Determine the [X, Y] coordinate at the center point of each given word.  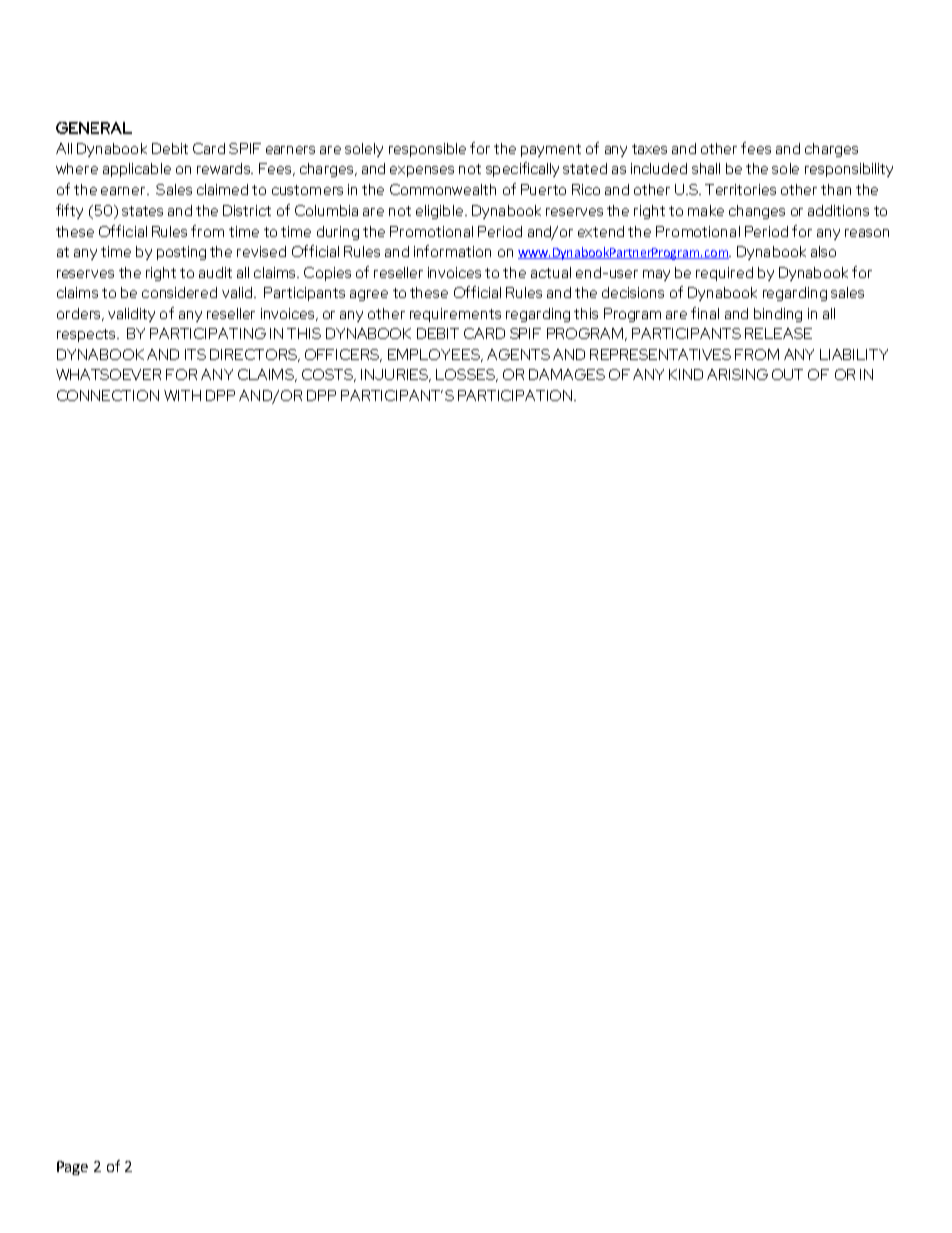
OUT [787, 374]
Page [72, 1168]
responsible [427, 150]
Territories [740, 189]
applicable [137, 170]
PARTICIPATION [516, 395]
